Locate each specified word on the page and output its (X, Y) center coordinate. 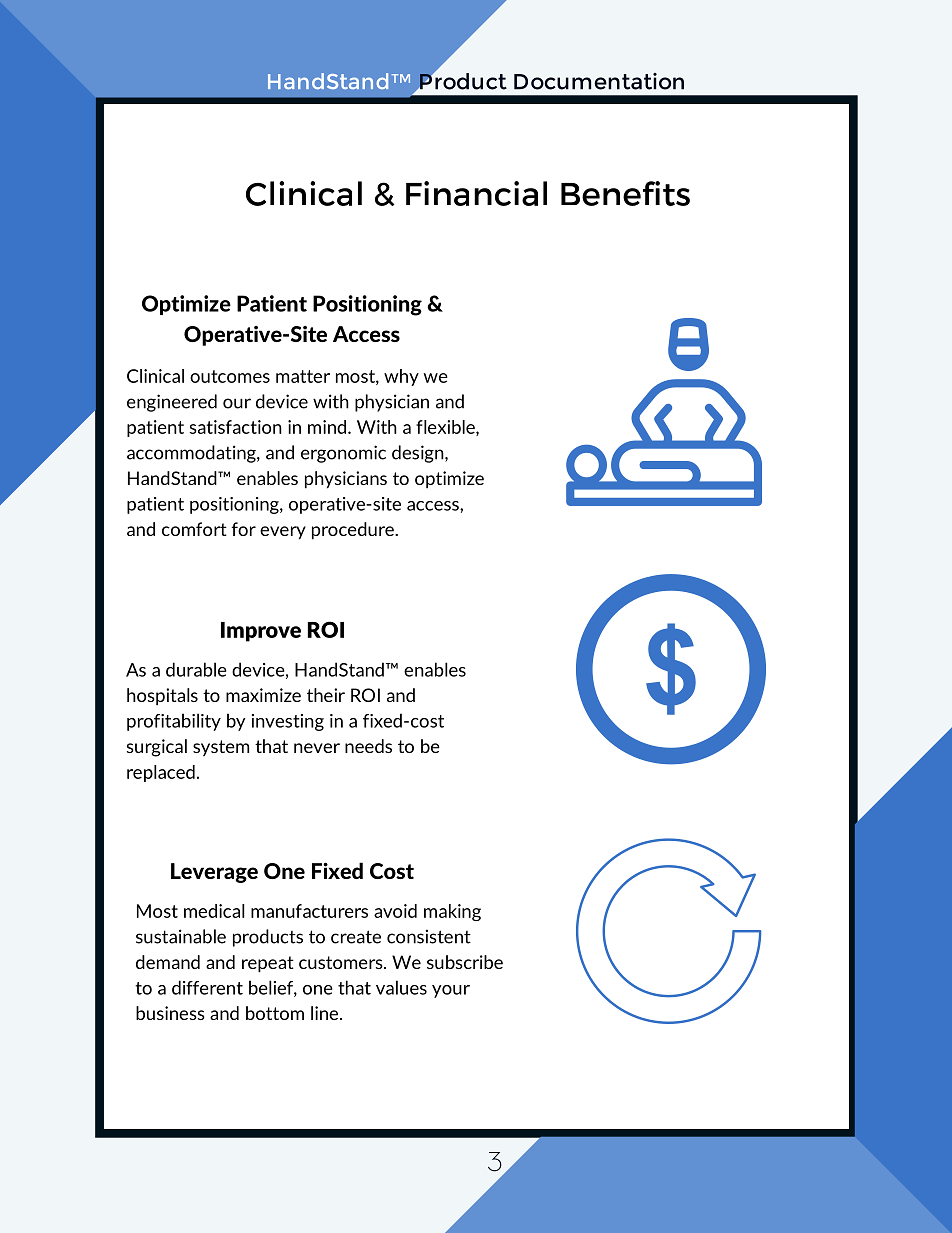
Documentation (599, 81)
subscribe (465, 962)
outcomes (230, 376)
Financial (476, 193)
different (207, 987)
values (401, 987)
